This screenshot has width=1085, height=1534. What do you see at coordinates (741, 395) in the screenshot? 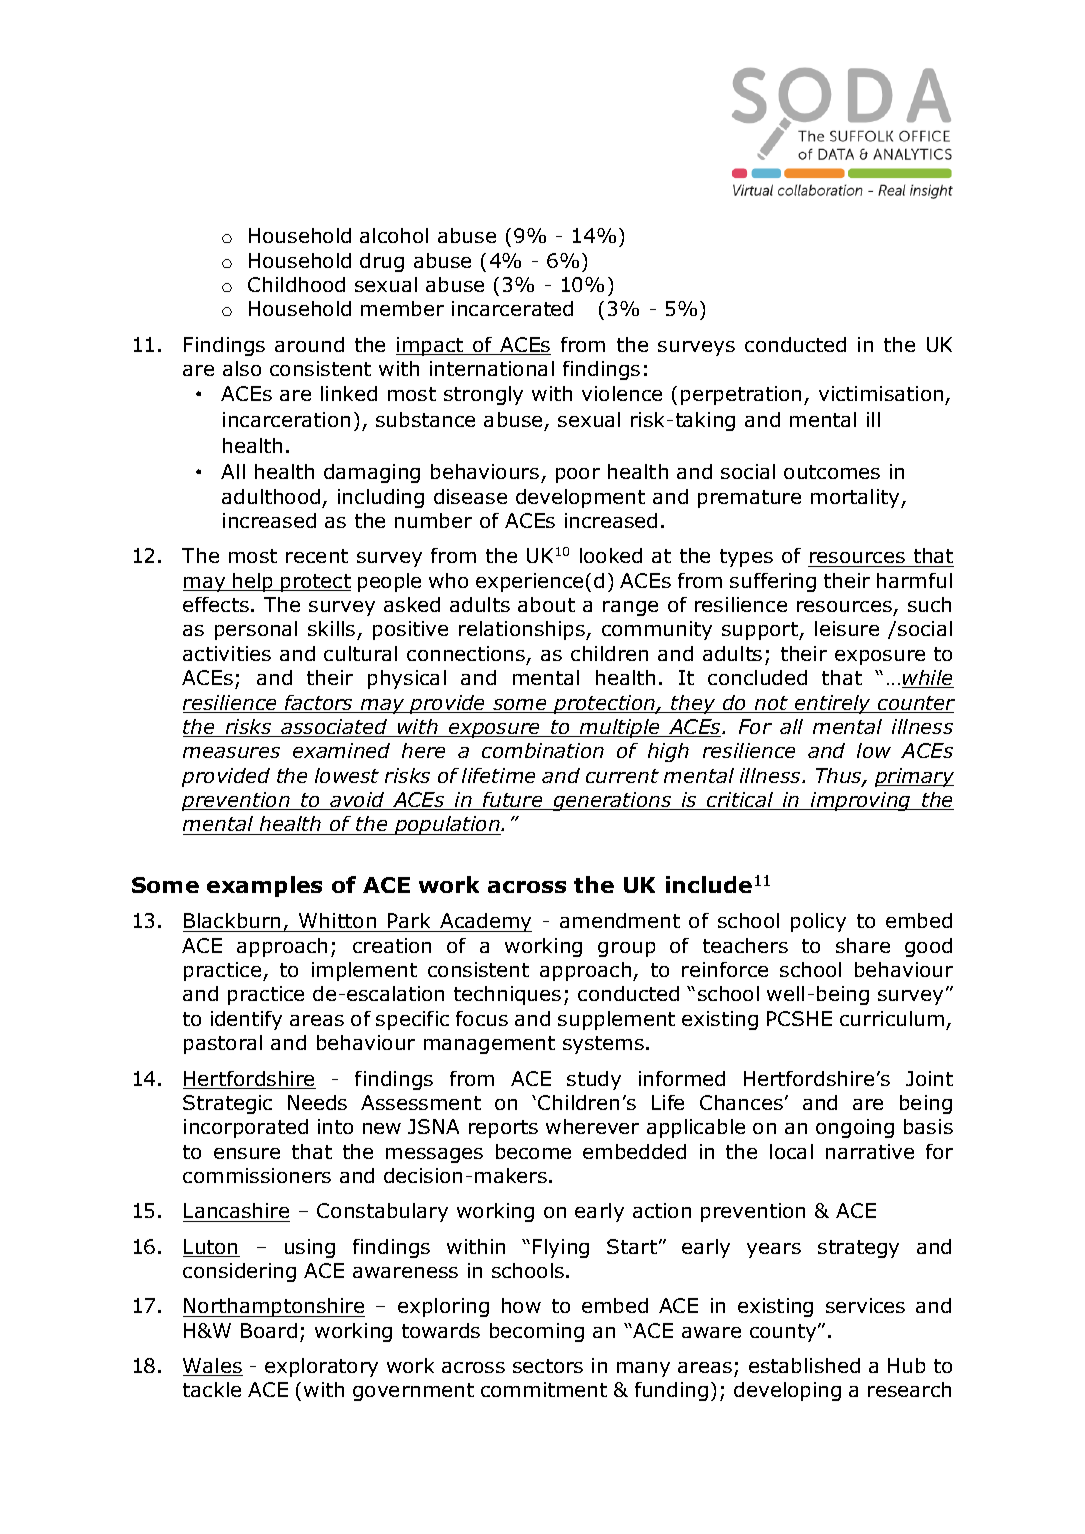
I see `perpetration` at bounding box center [741, 395].
